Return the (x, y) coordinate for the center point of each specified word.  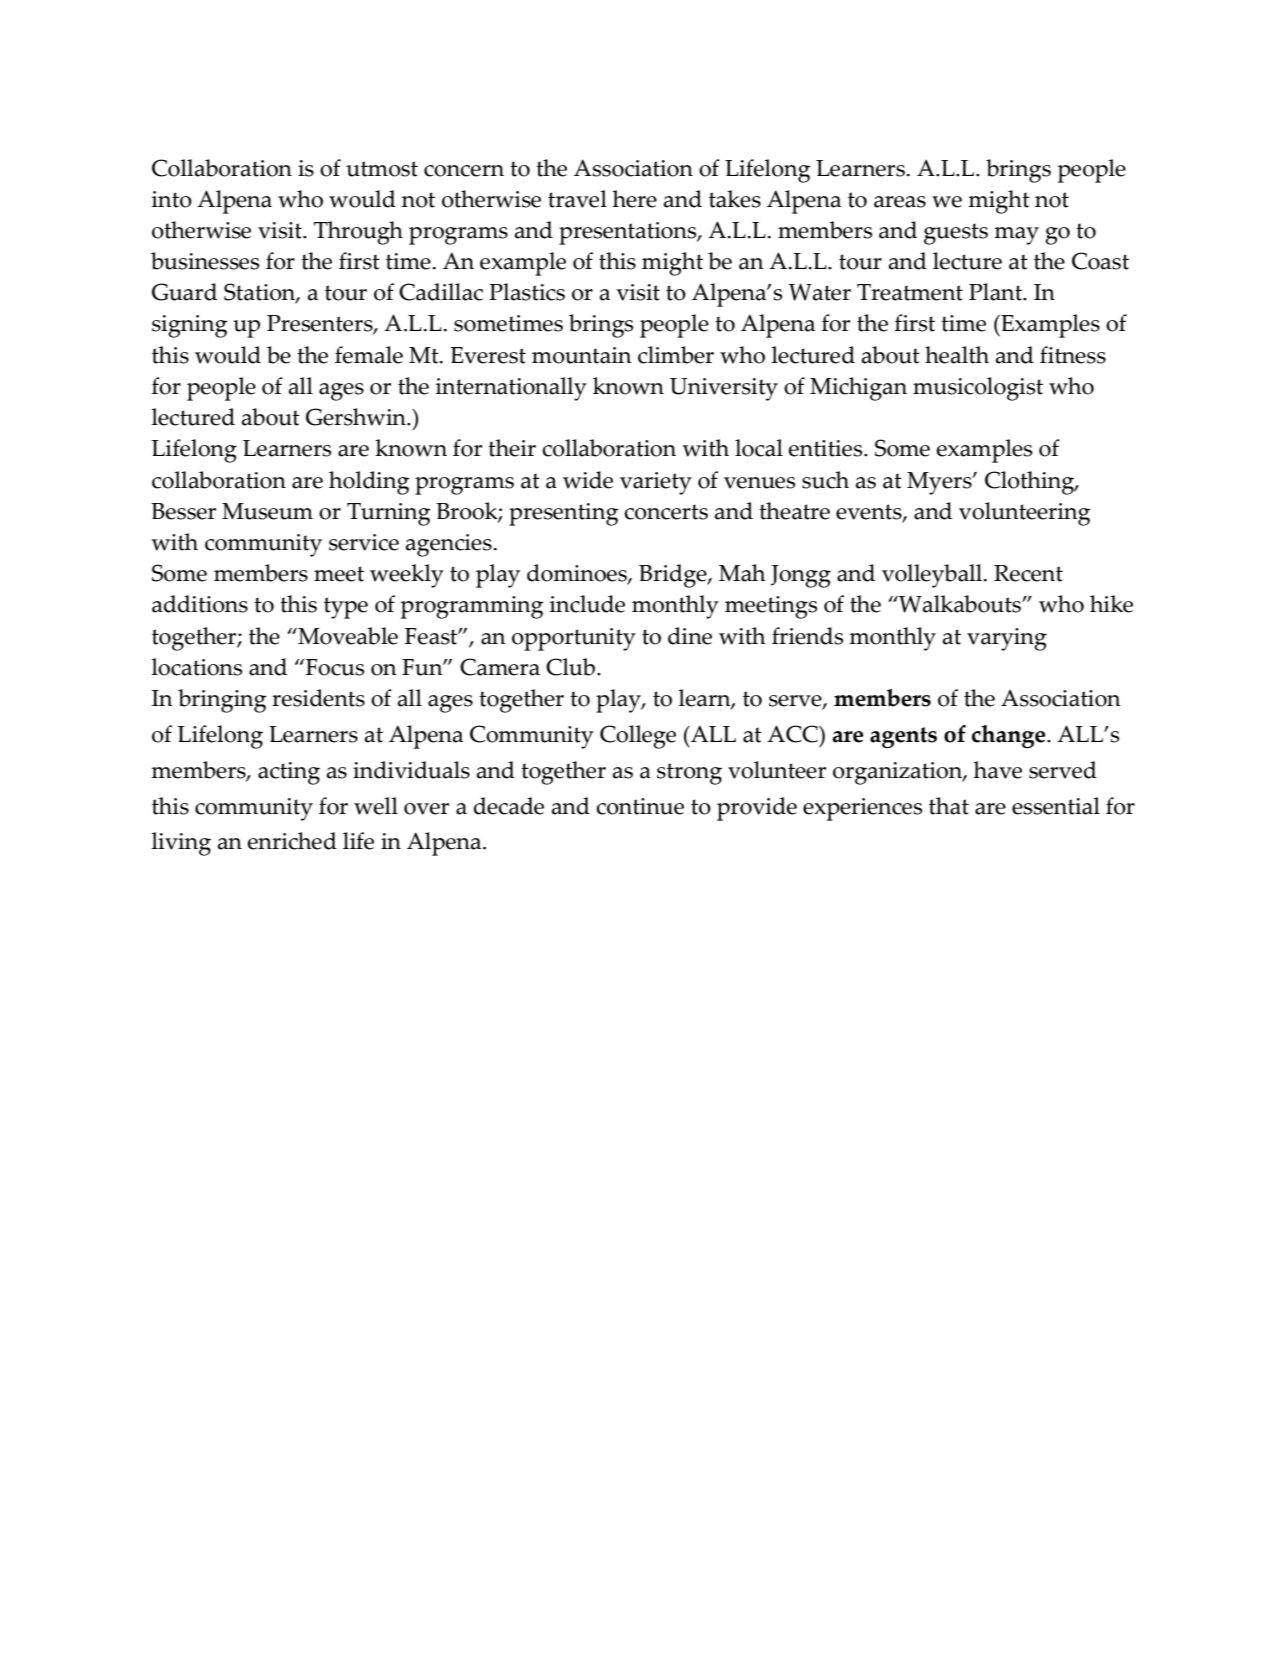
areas (900, 202)
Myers (940, 483)
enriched (292, 841)
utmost (382, 169)
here (634, 199)
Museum (267, 511)
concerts (666, 512)
